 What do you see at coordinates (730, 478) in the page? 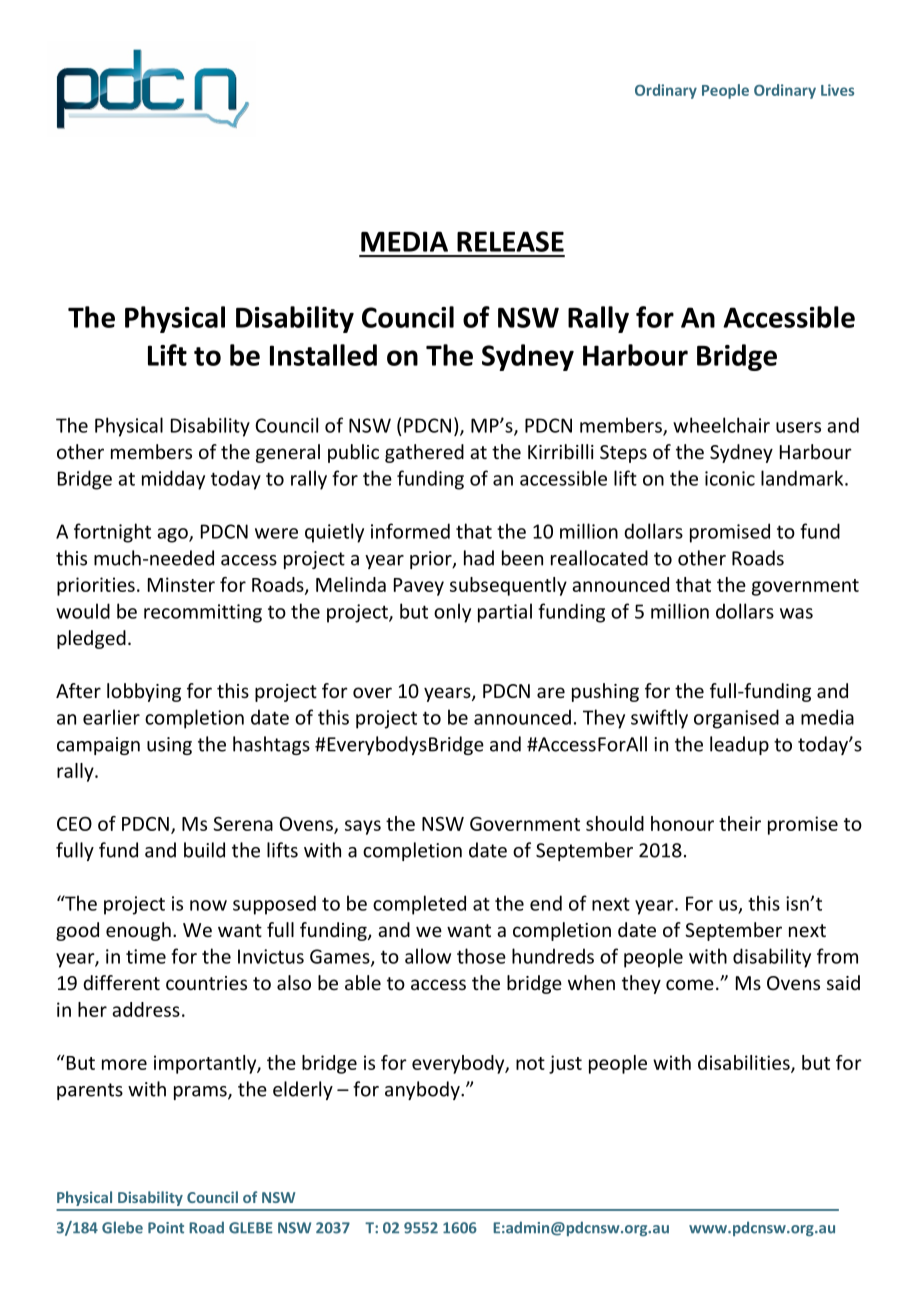
I see `iconic` at bounding box center [730, 478].
